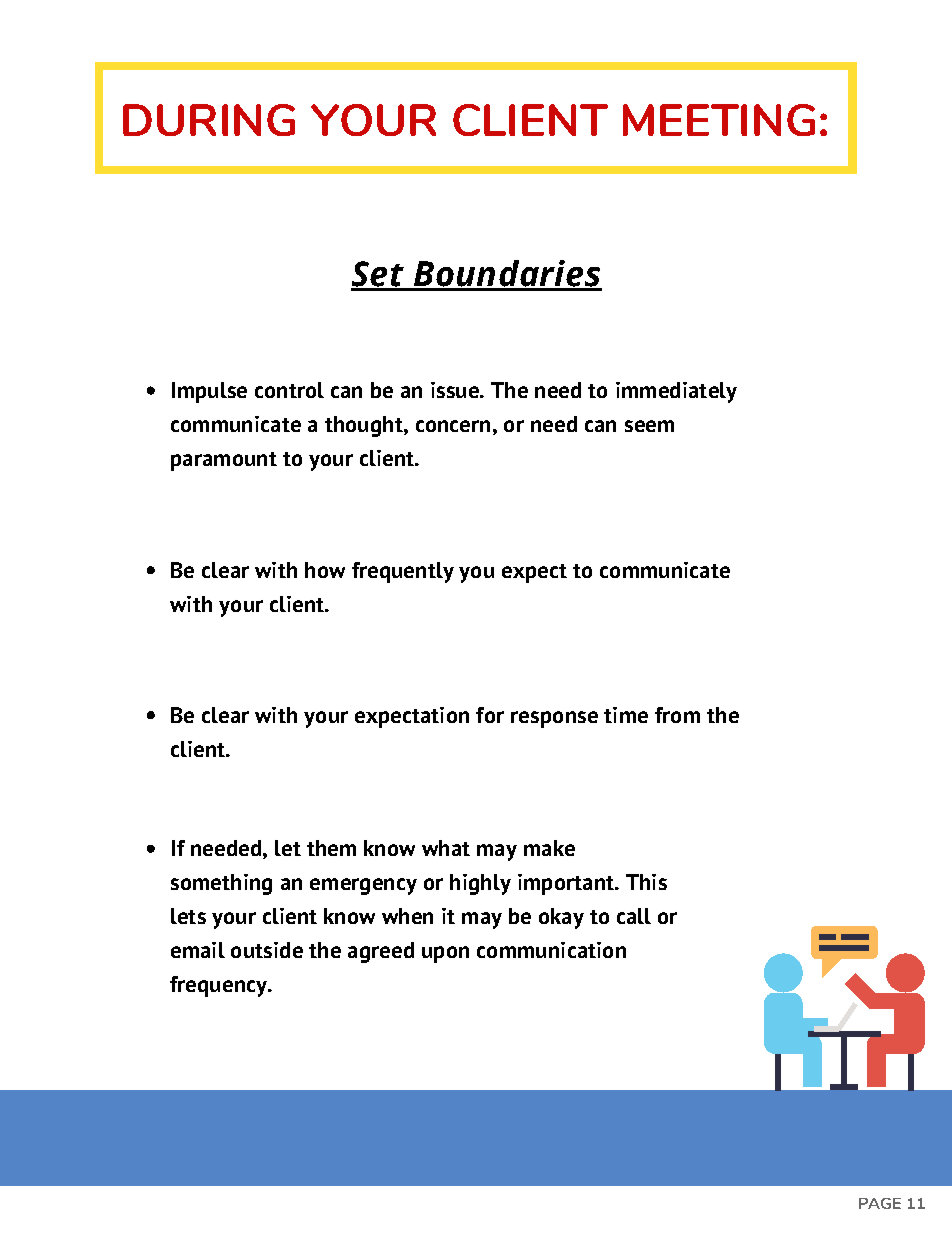 The image size is (952, 1233). What do you see at coordinates (219, 986) in the screenshot?
I see `frequency` at bounding box center [219, 986].
